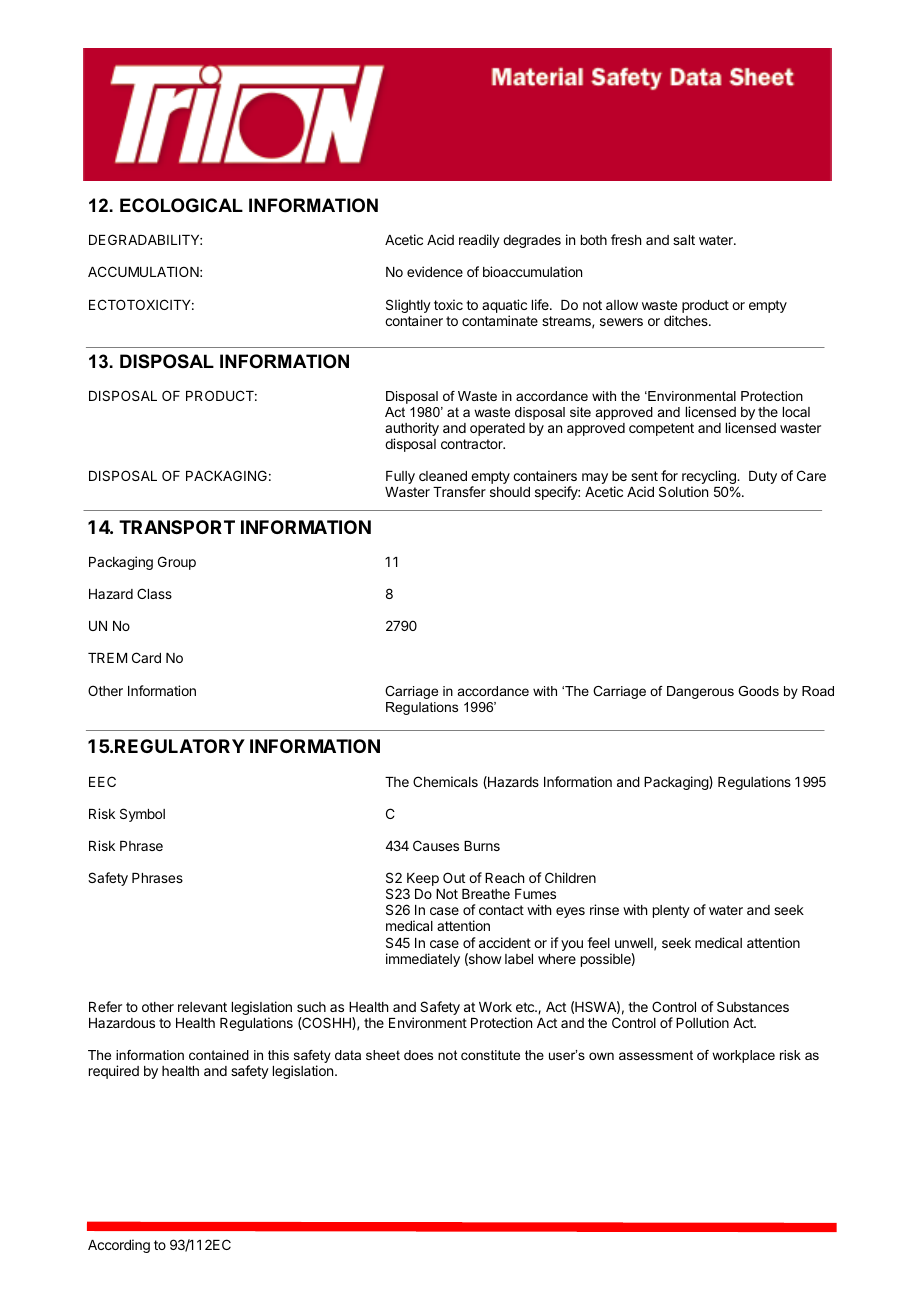 This document has height=1308, width=924. I want to click on salt, so click(684, 240).
